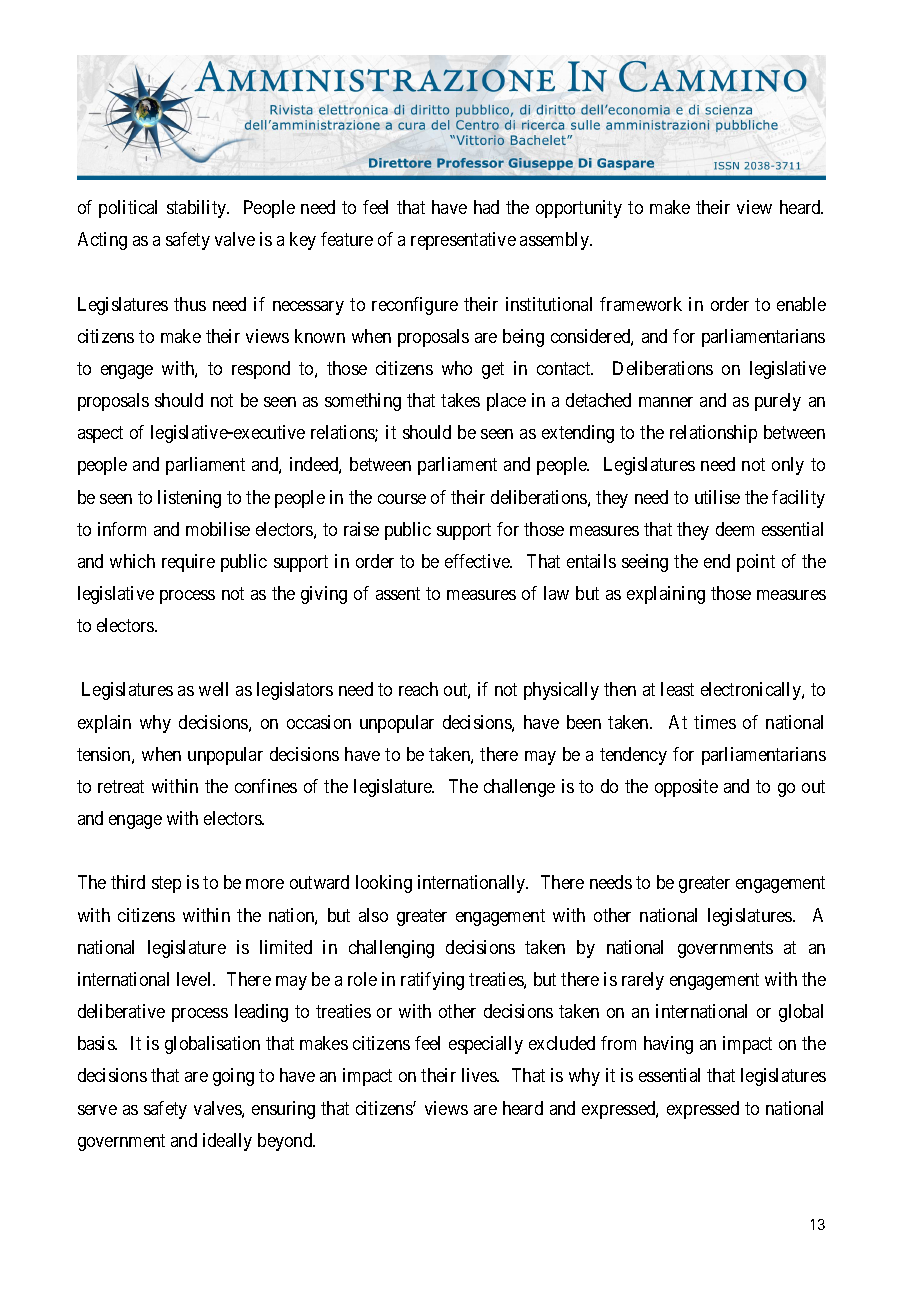 The height and width of the page is (1308, 924). What do you see at coordinates (198, 209) in the page?
I see `stability` at bounding box center [198, 209].
